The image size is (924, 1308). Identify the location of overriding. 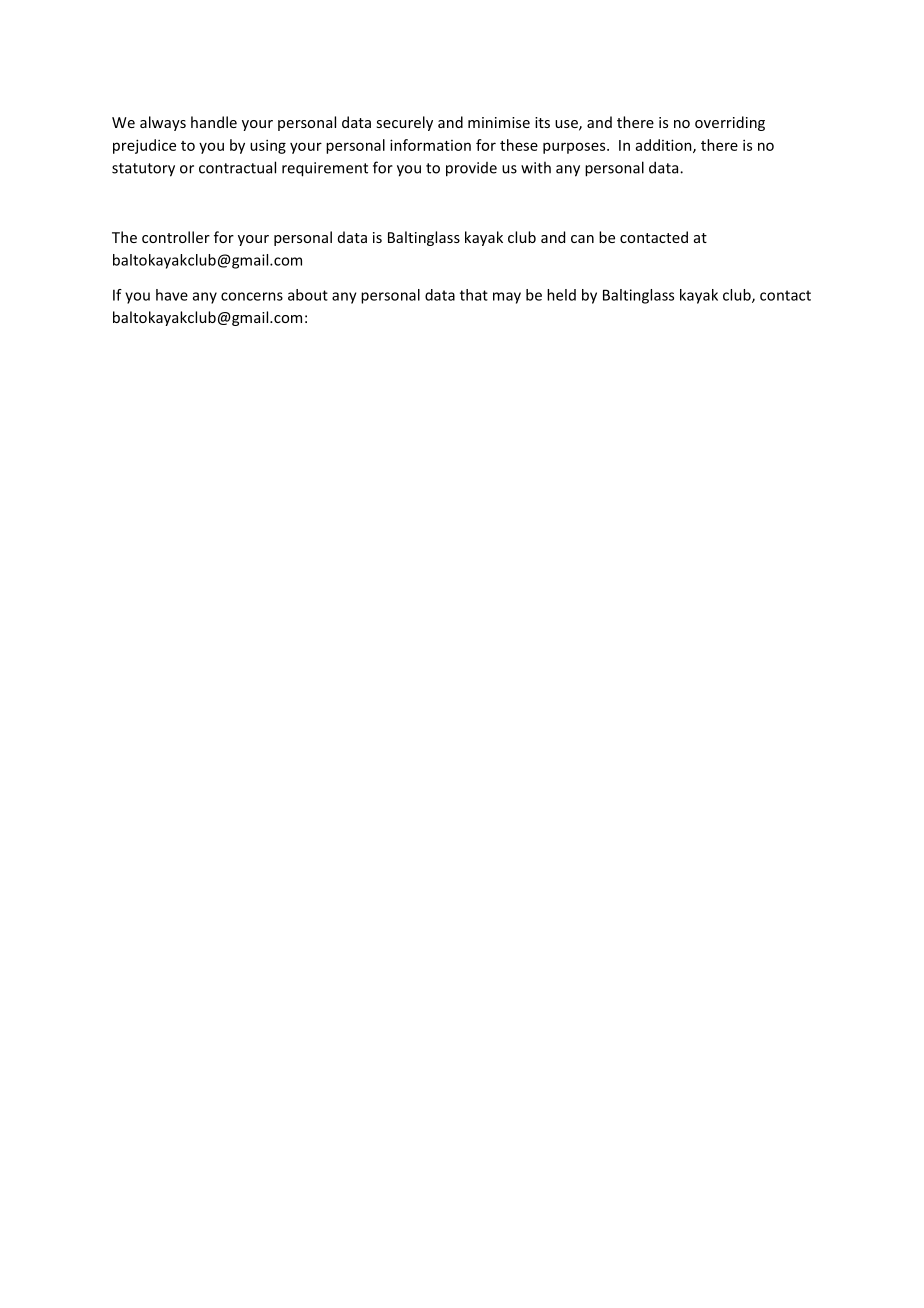
(730, 123).
